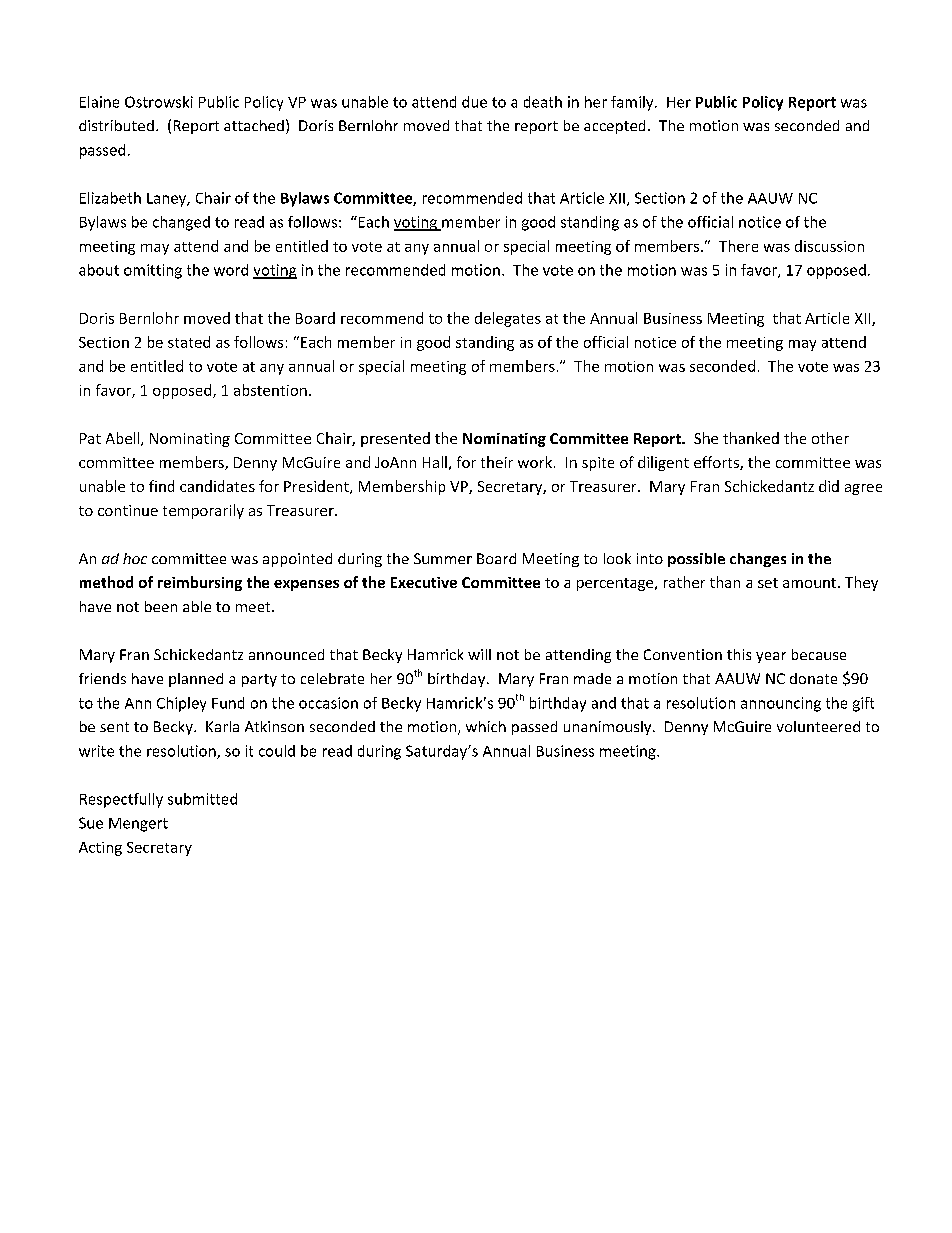 This document has height=1233, width=952. What do you see at coordinates (153, 271) in the document?
I see `omitting` at bounding box center [153, 271].
